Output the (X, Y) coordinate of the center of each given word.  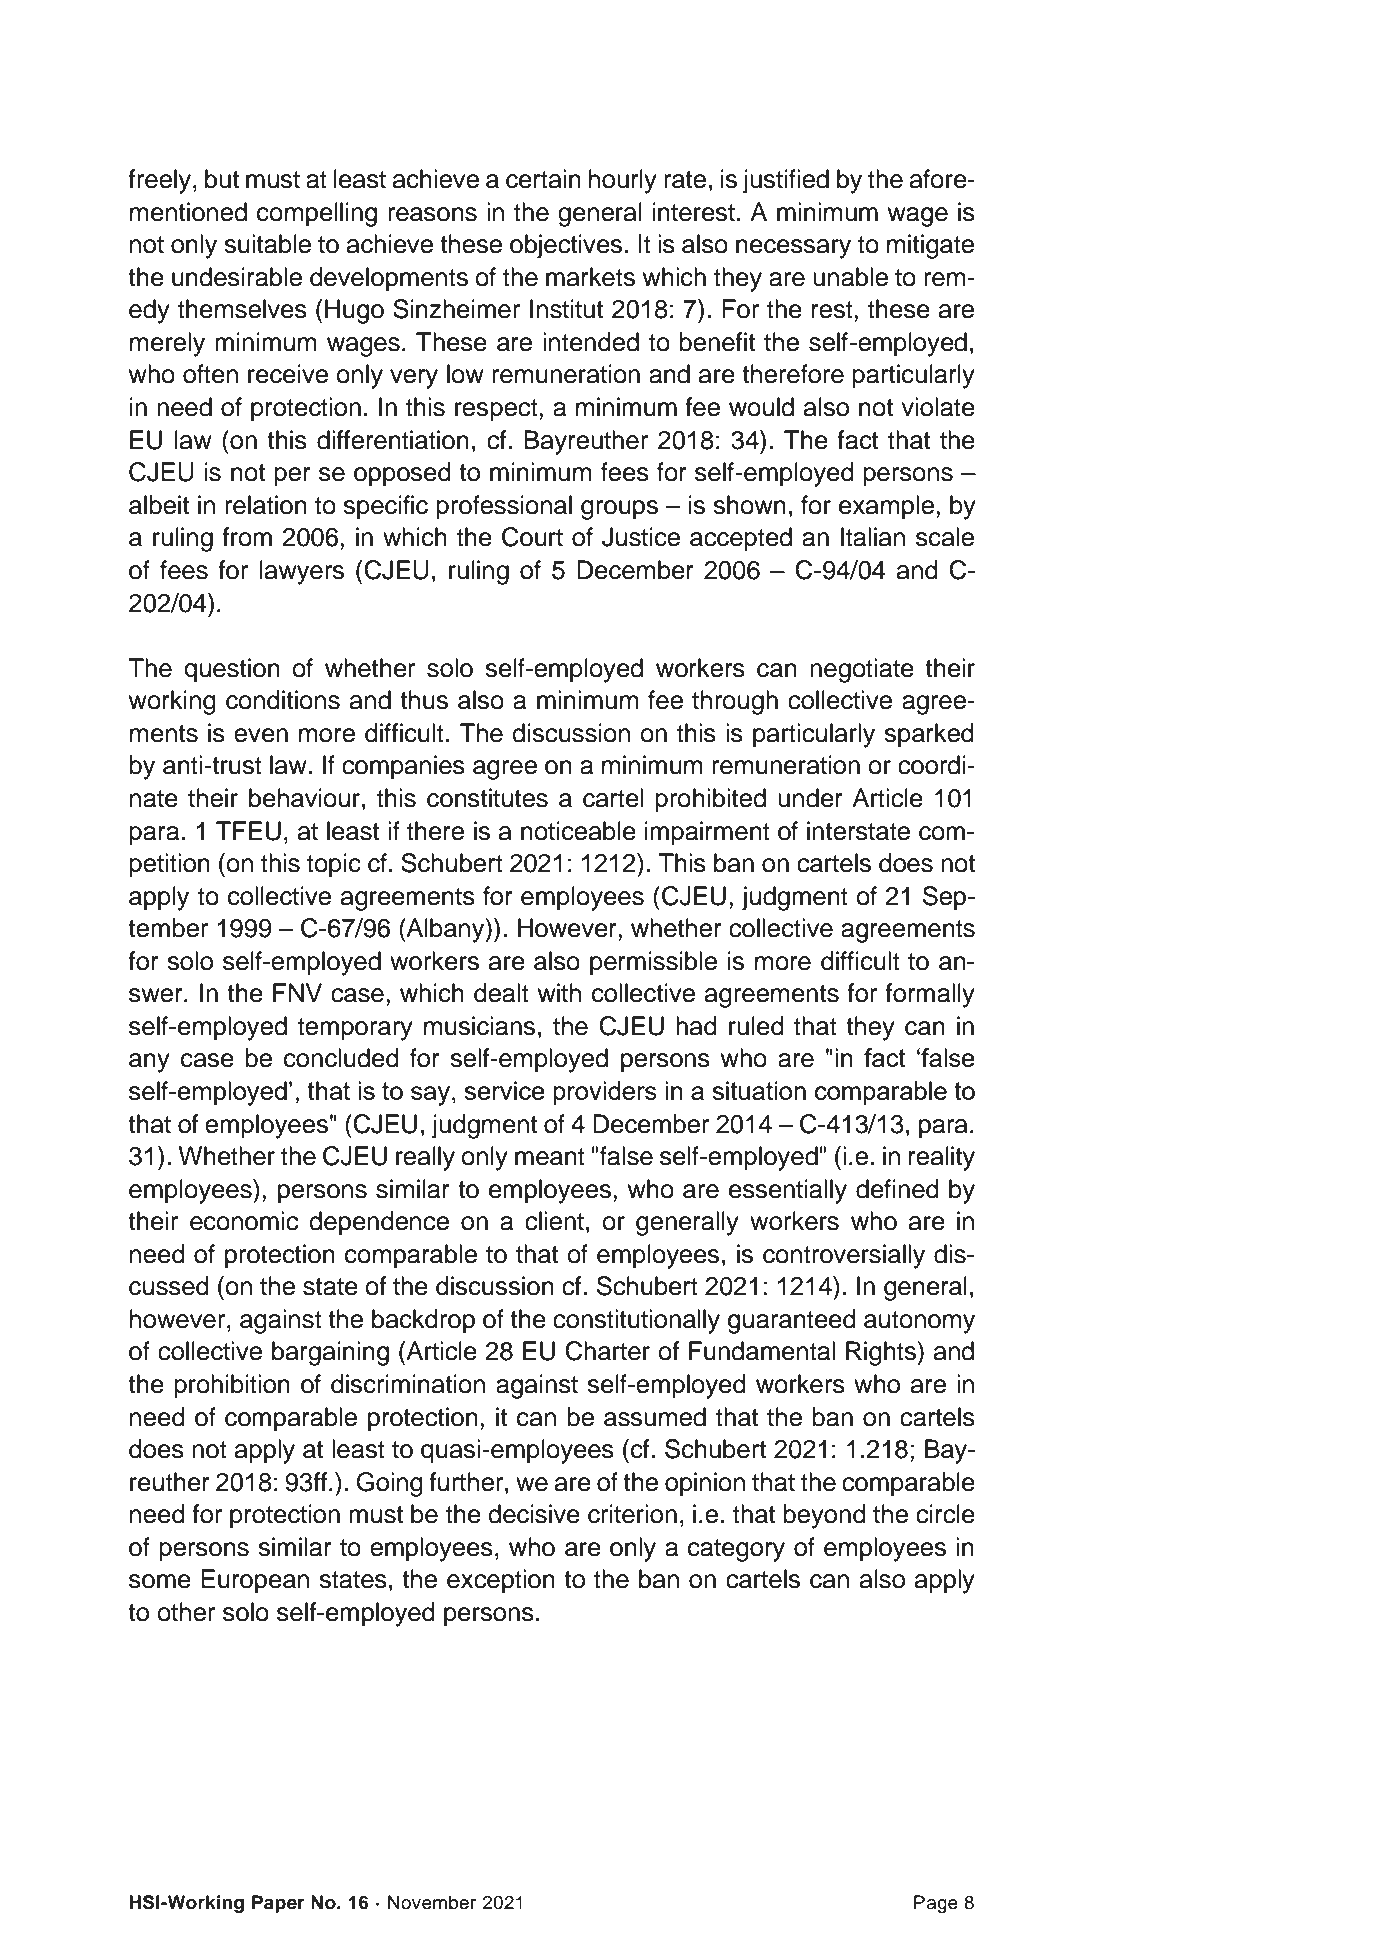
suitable (267, 244)
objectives (566, 246)
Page (936, 1904)
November (432, 1902)
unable (850, 277)
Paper (278, 1904)
